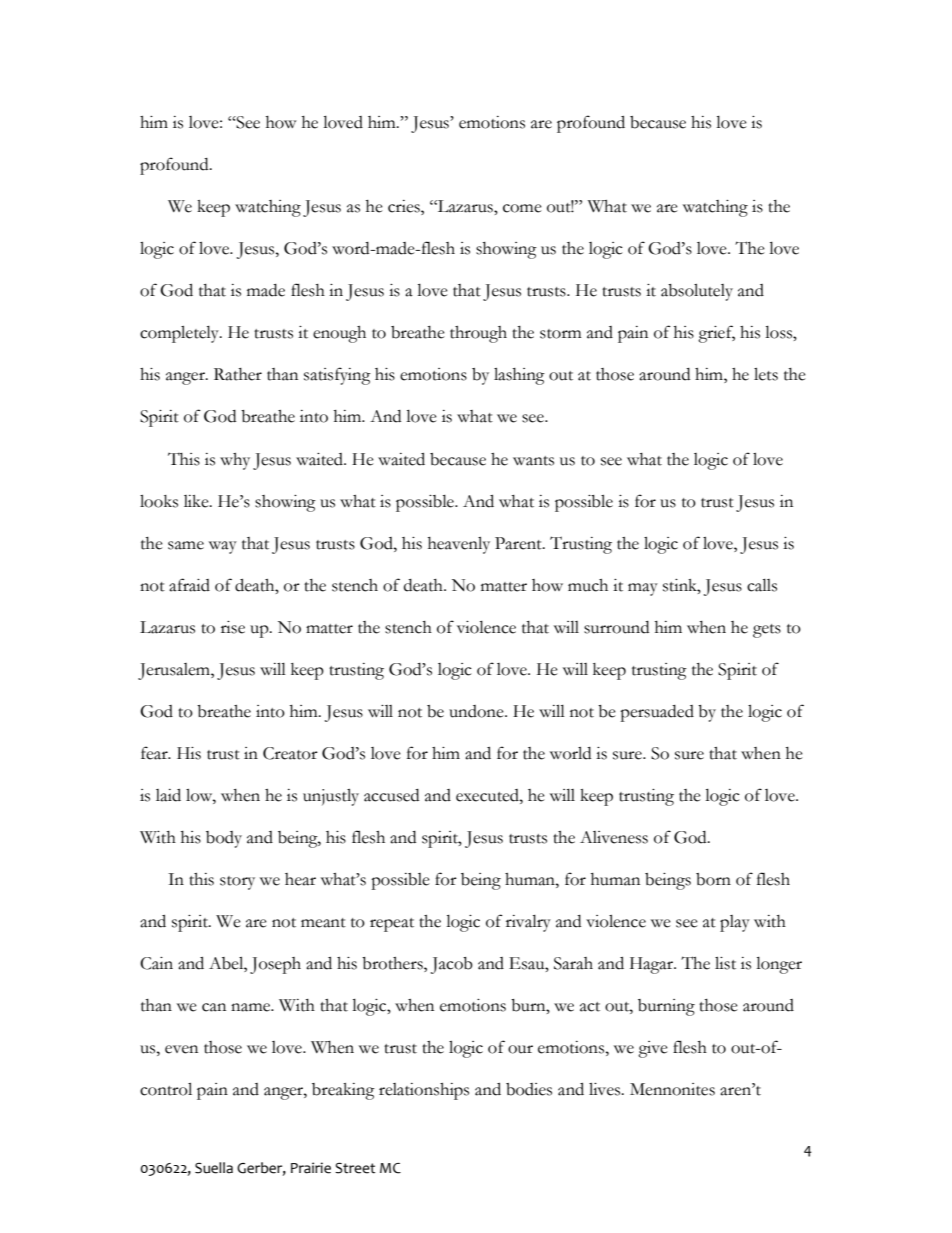 The width and height of the document is (952, 1233). What do you see at coordinates (424, 1091) in the document?
I see `relationships` at bounding box center [424, 1091].
